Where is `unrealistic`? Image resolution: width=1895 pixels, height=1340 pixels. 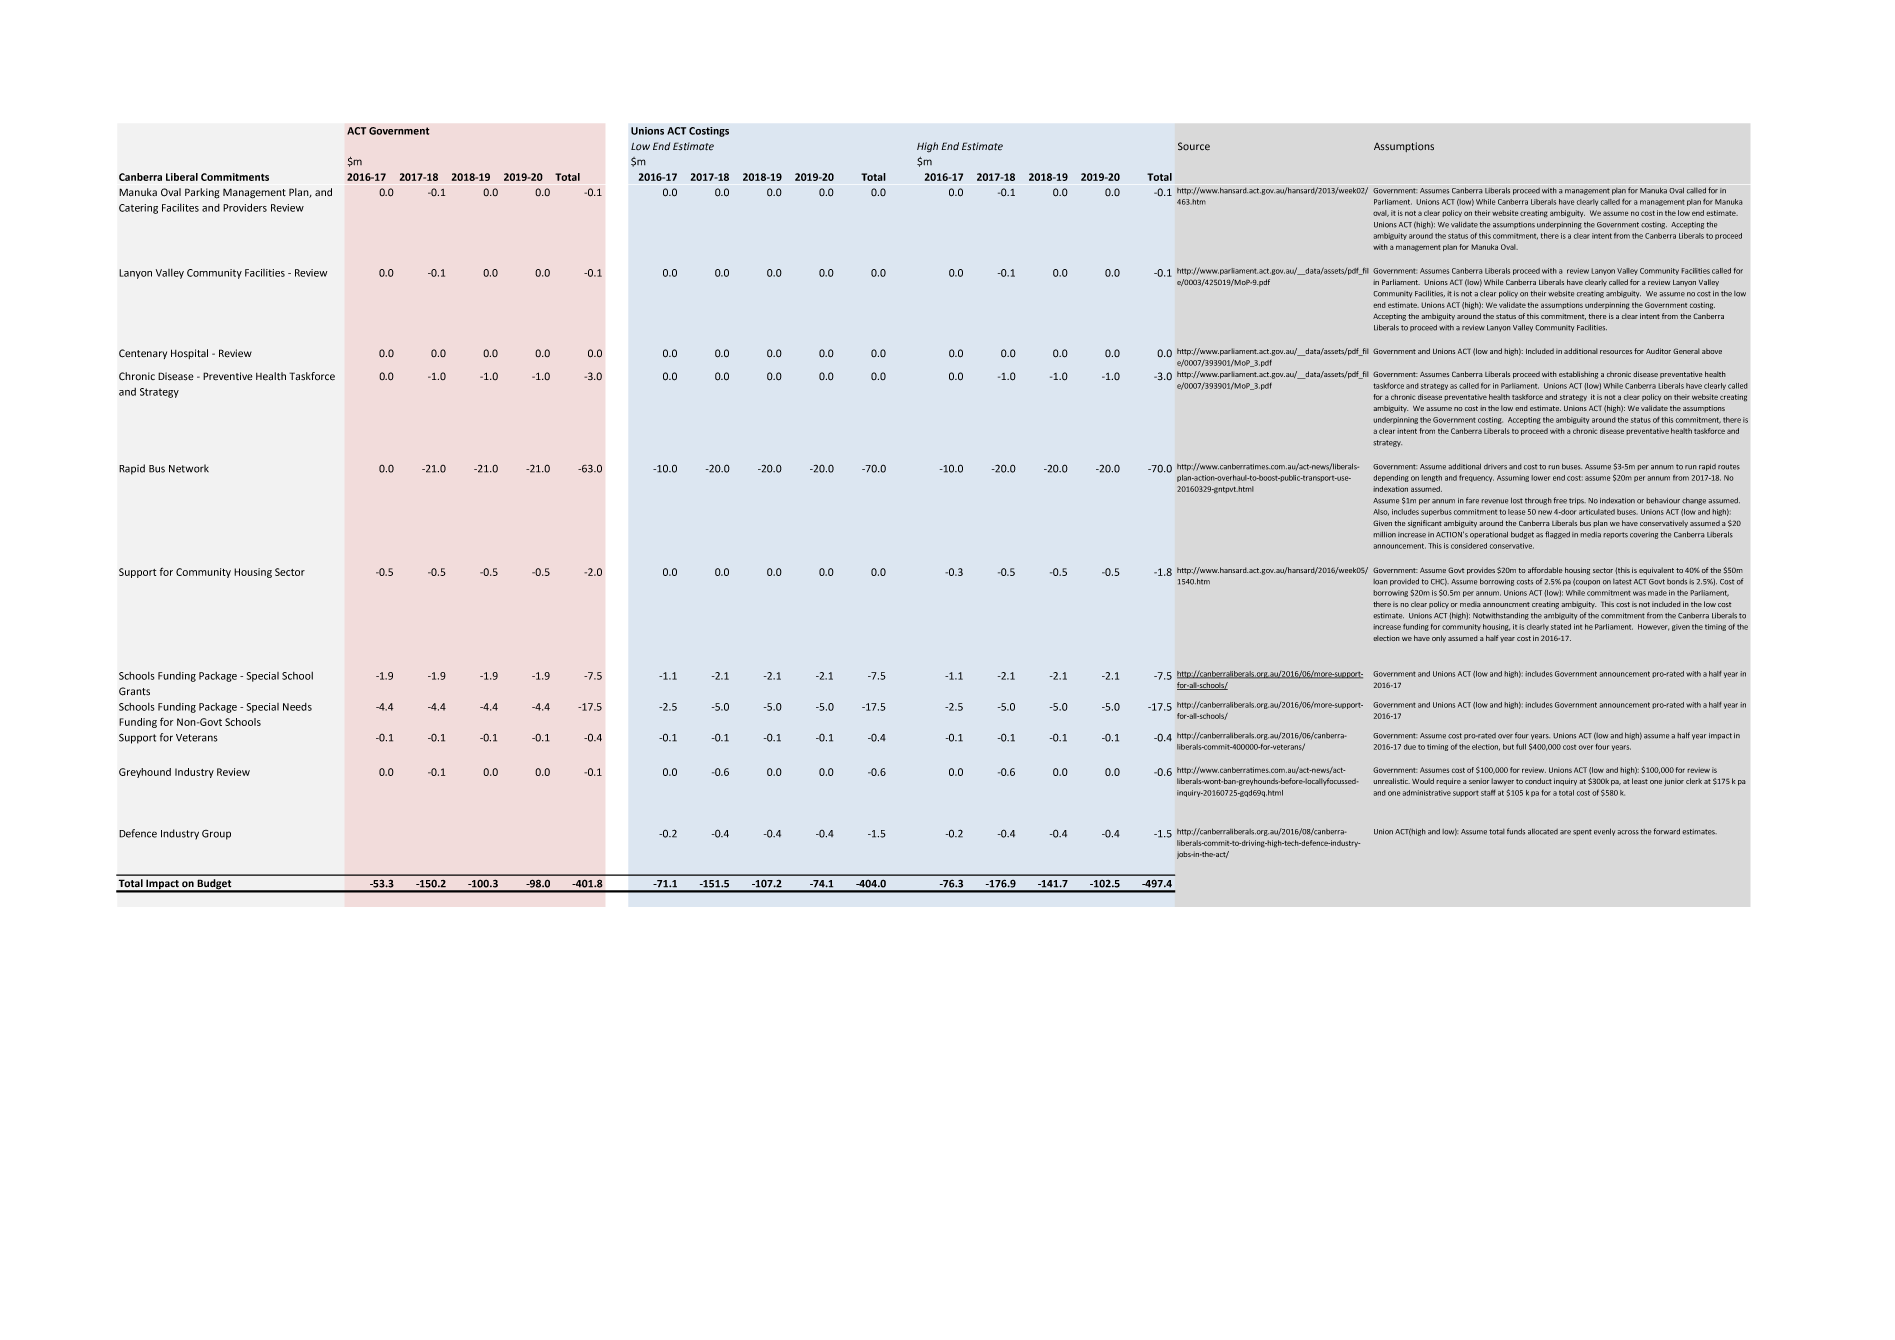 unrealistic is located at coordinates (1391, 781).
